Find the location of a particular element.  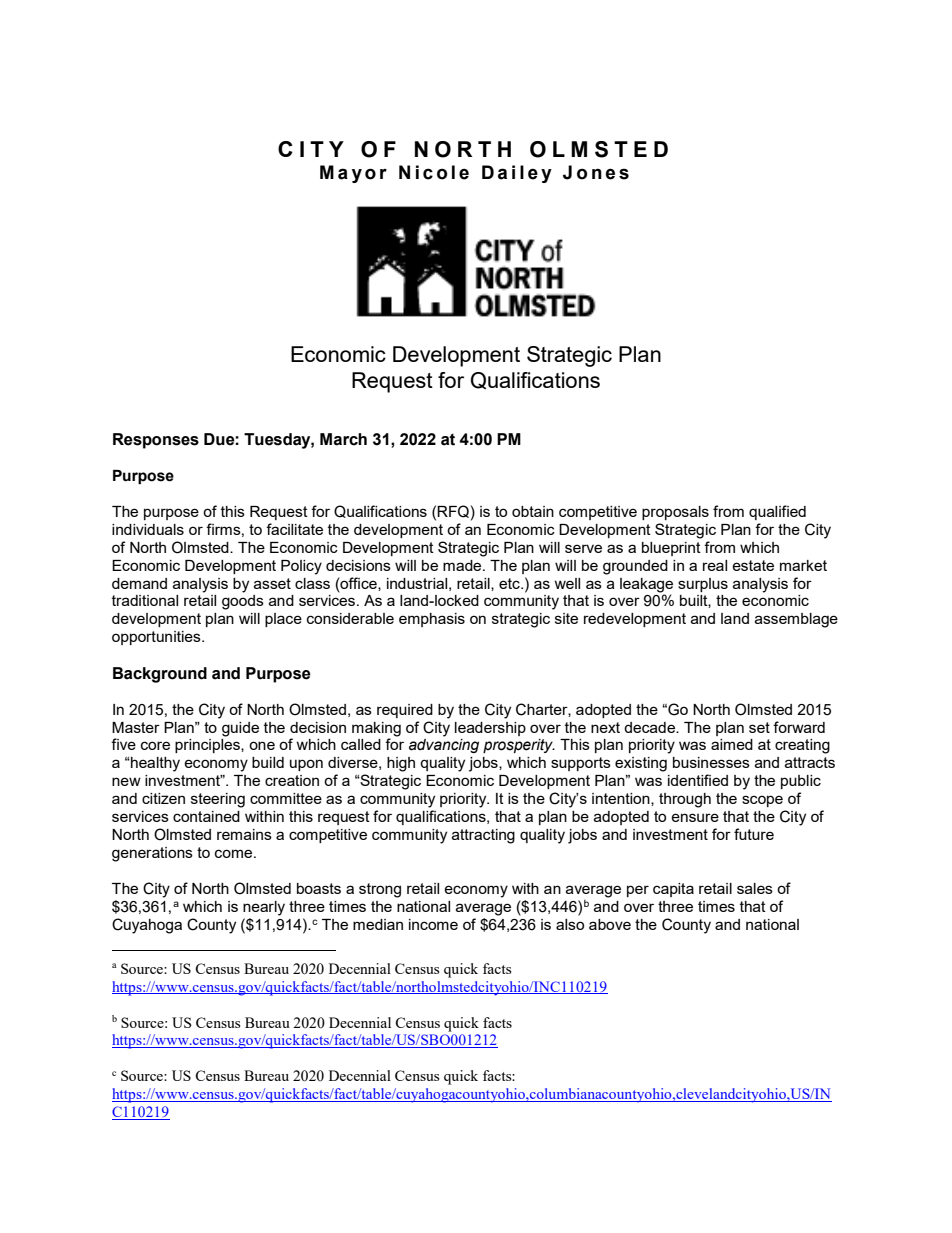

principles is located at coordinates (208, 746).
